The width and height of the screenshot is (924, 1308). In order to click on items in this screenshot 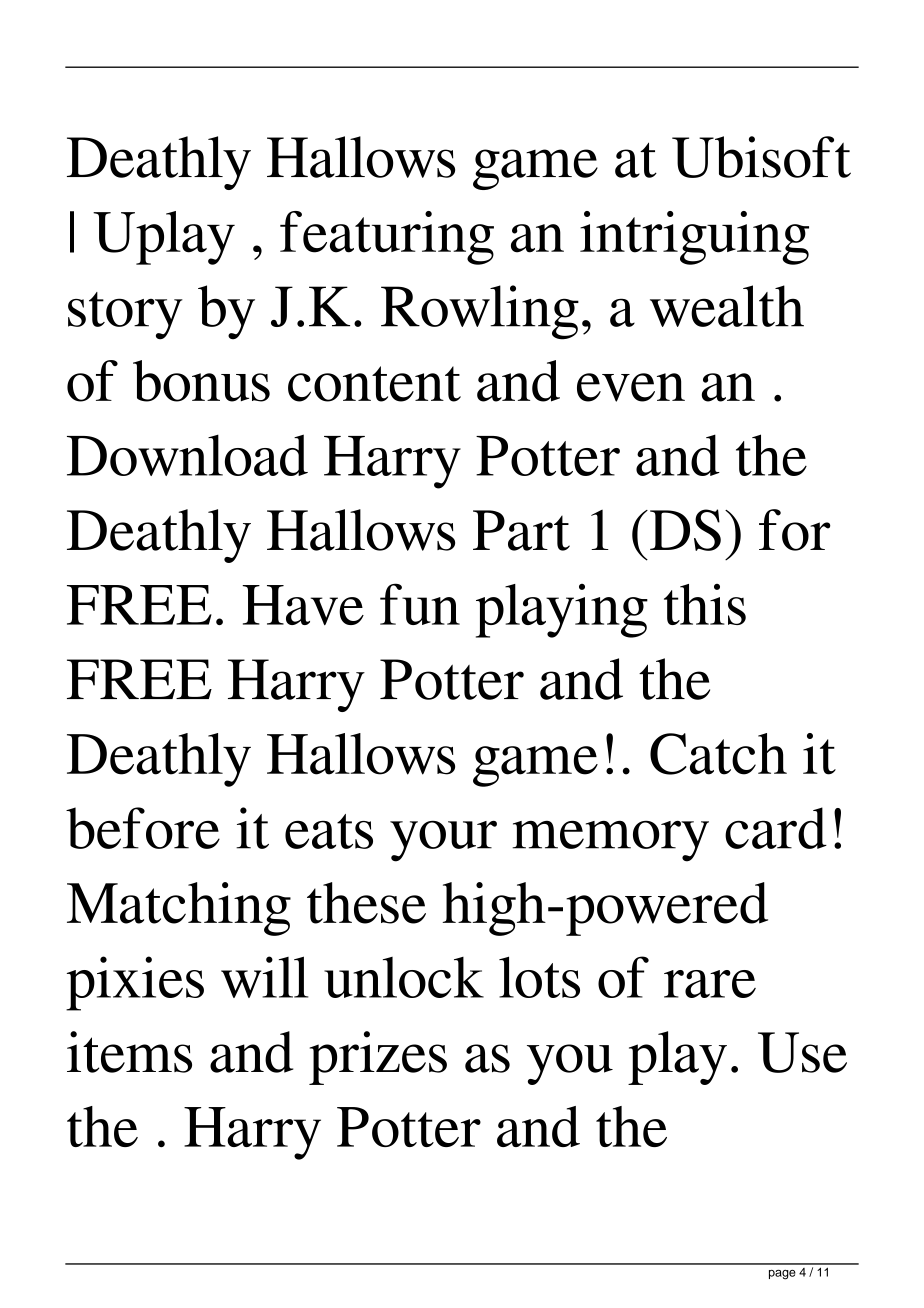, I will do `click(129, 1052)`.
